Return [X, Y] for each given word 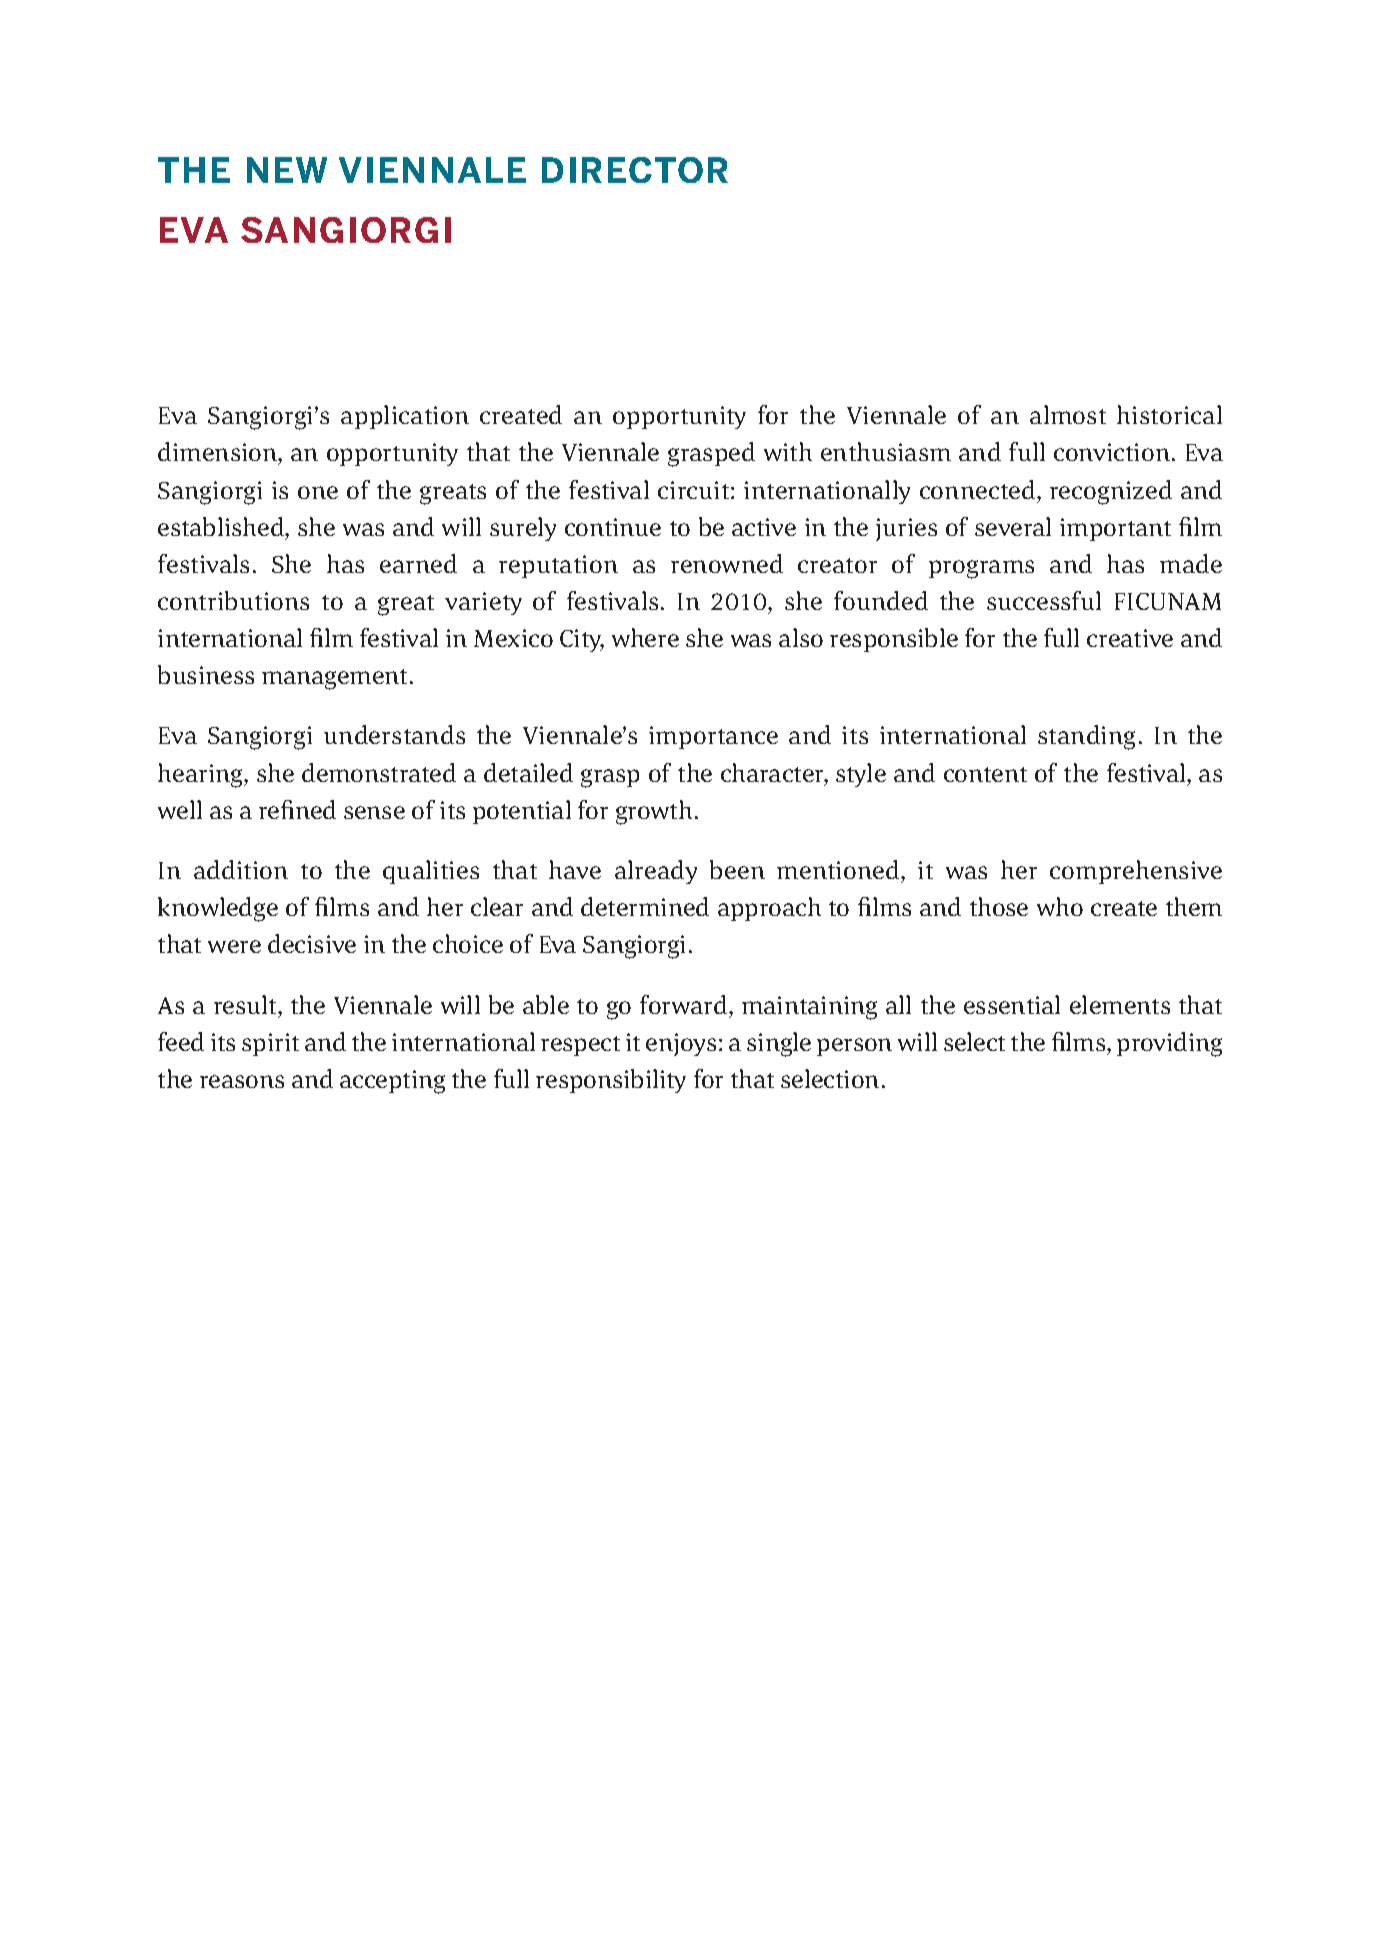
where [645, 637]
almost [1068, 414]
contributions [233, 600]
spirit [270, 1044]
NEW [287, 170]
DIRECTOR [635, 170]
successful [1044, 600]
